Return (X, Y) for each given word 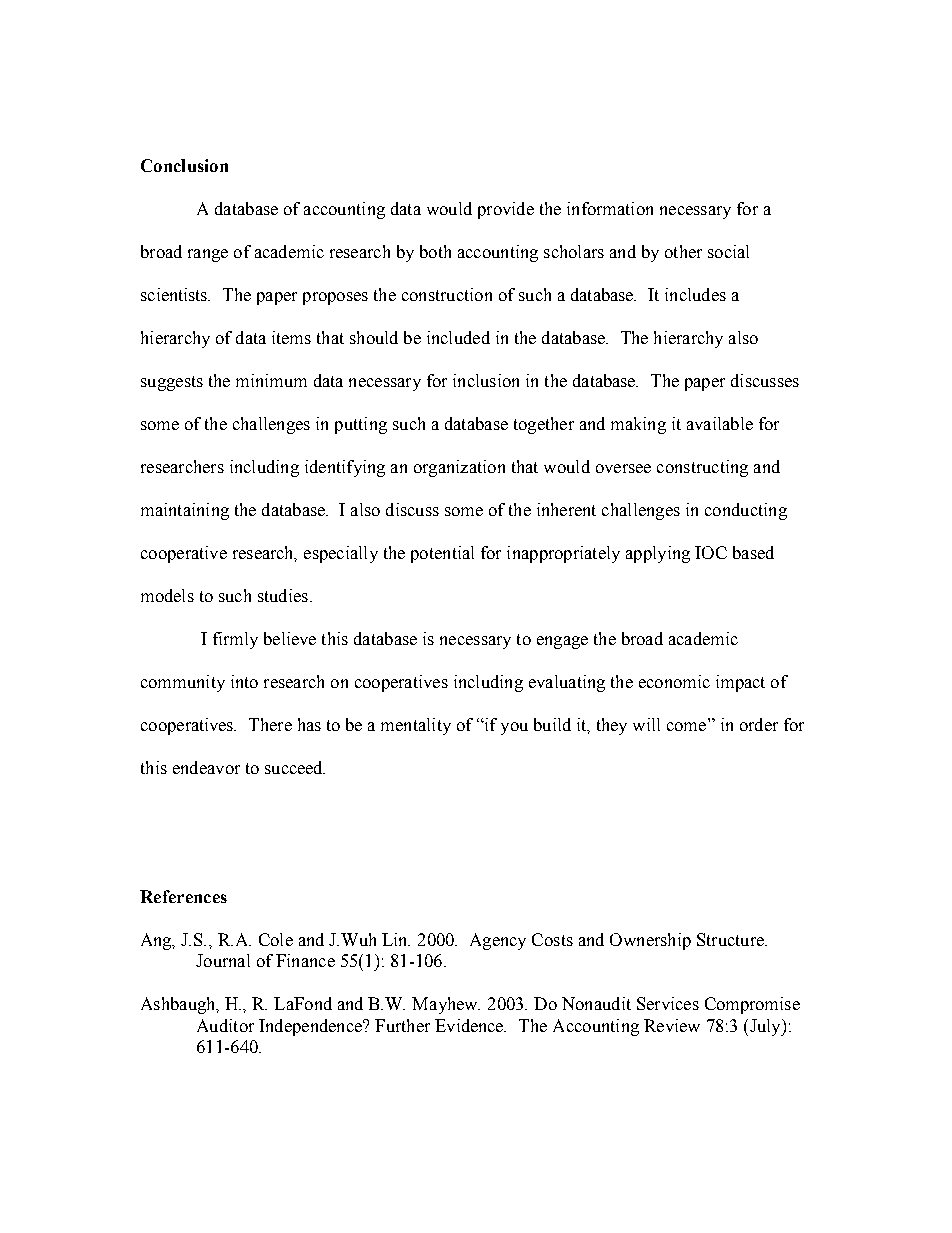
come (686, 726)
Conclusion (184, 165)
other (683, 251)
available (720, 423)
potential (442, 554)
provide (506, 210)
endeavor (206, 767)
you (514, 728)
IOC (711, 552)
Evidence (470, 1025)
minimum (271, 380)
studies (283, 595)
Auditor (225, 1025)
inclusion (486, 380)
